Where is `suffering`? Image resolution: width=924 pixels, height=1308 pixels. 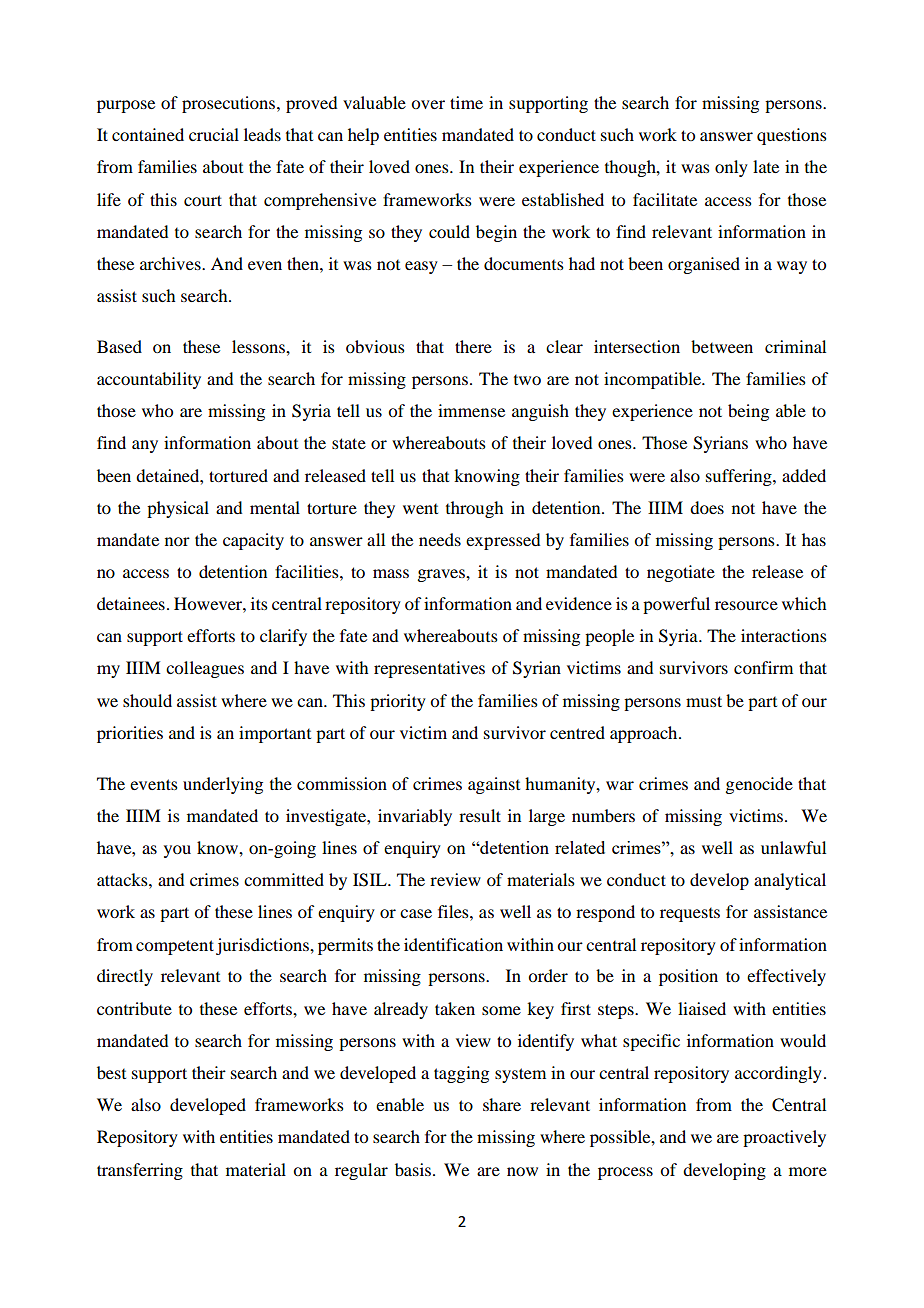 suffering is located at coordinates (740, 477).
